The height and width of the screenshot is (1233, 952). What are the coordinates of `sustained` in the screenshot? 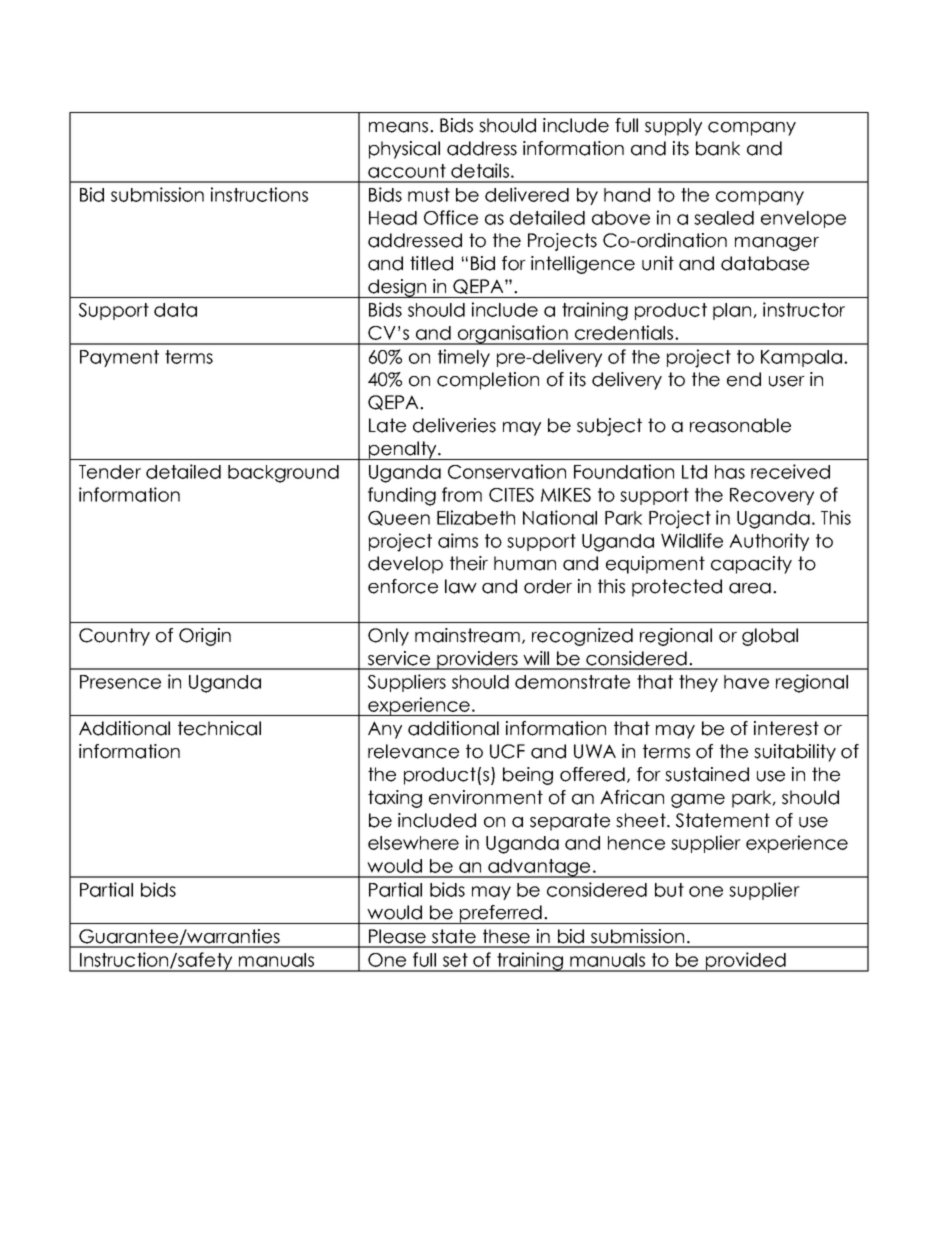 It's located at (707, 774).
